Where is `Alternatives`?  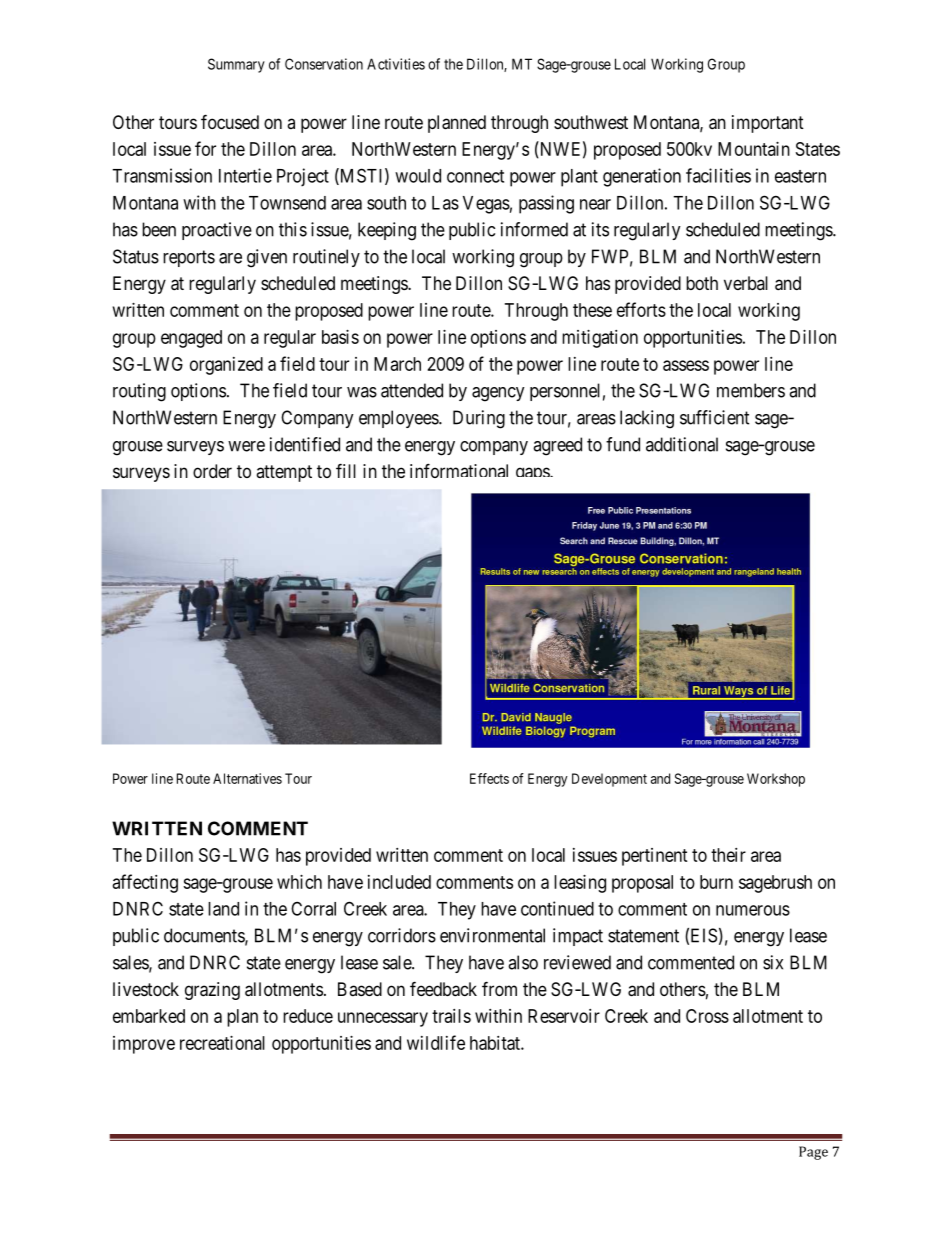 Alternatives is located at coordinates (247, 778).
